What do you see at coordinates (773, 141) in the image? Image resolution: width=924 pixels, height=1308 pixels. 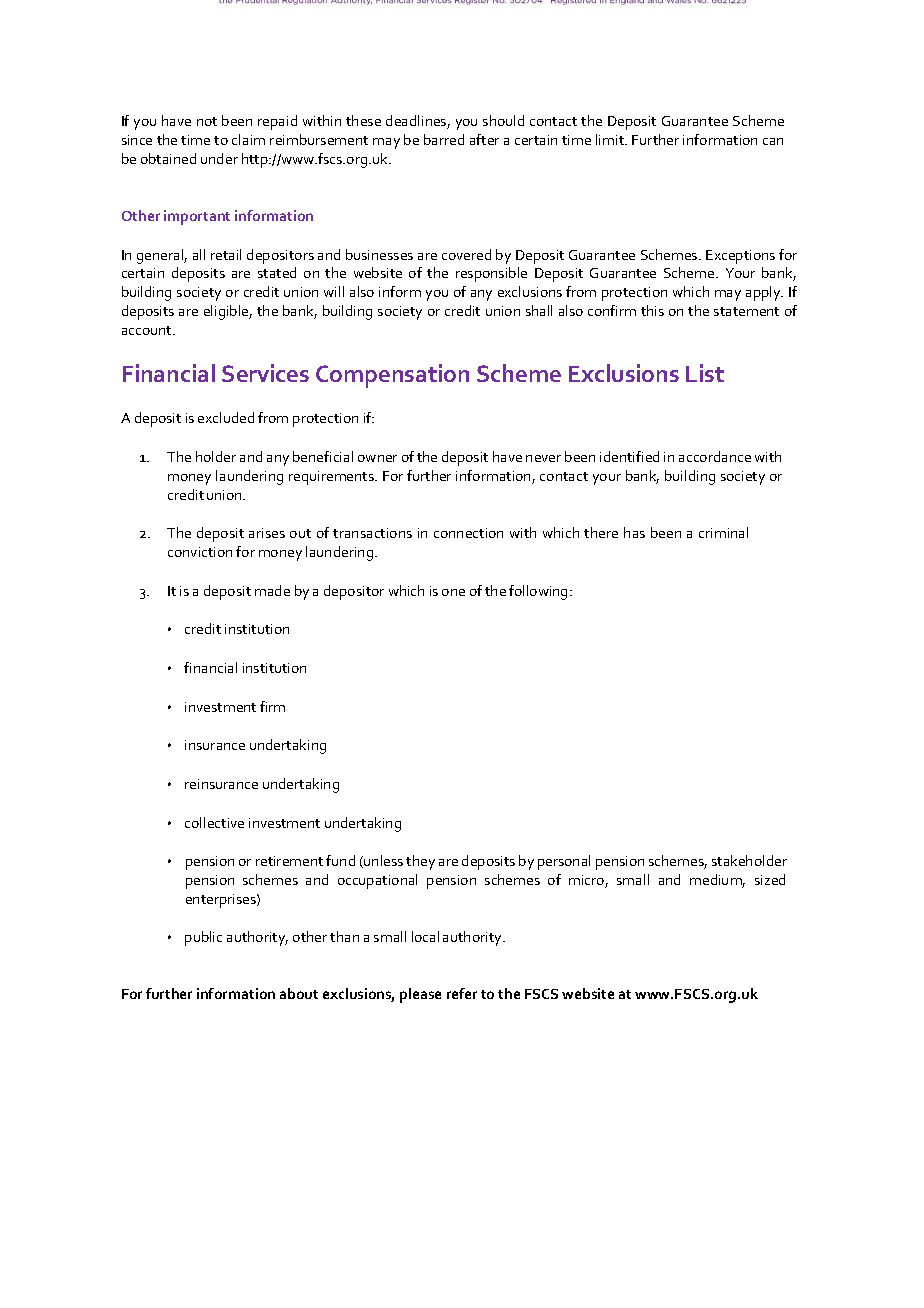 I see `can` at bounding box center [773, 141].
